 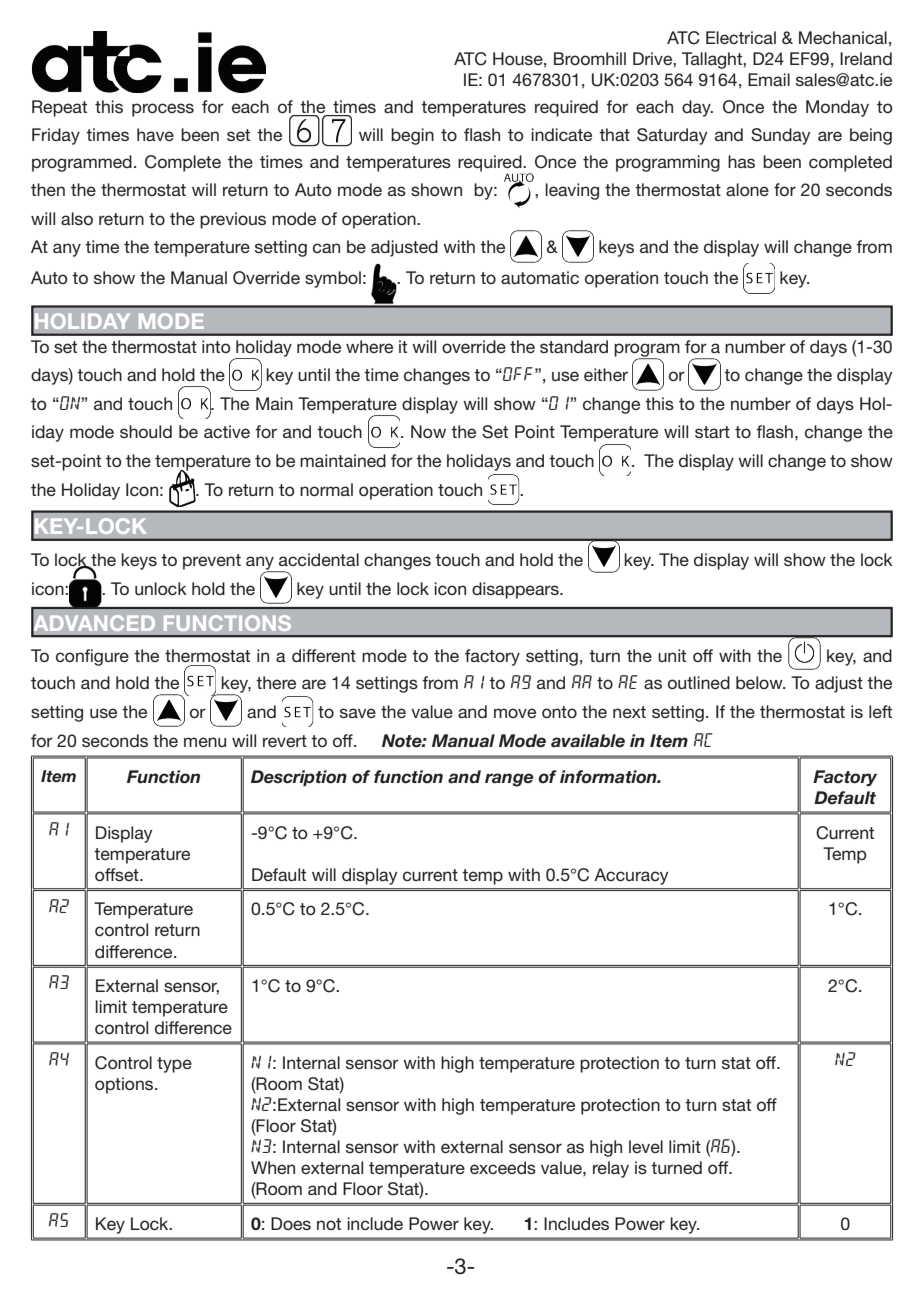 What do you see at coordinates (769, 79) in the screenshot?
I see `Email` at bounding box center [769, 79].
